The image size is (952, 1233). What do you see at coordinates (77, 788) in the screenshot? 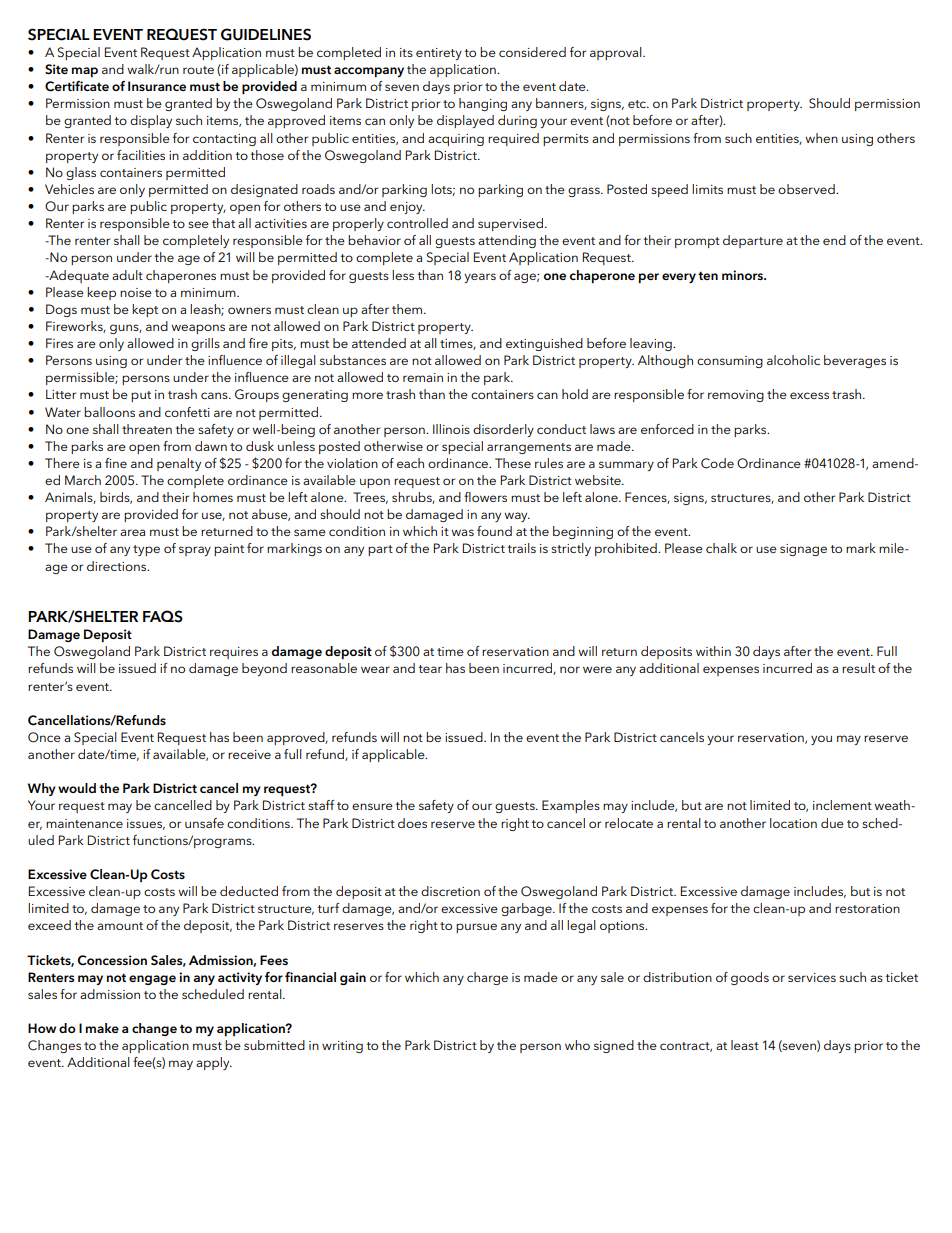
I see `would` at bounding box center [77, 788].
